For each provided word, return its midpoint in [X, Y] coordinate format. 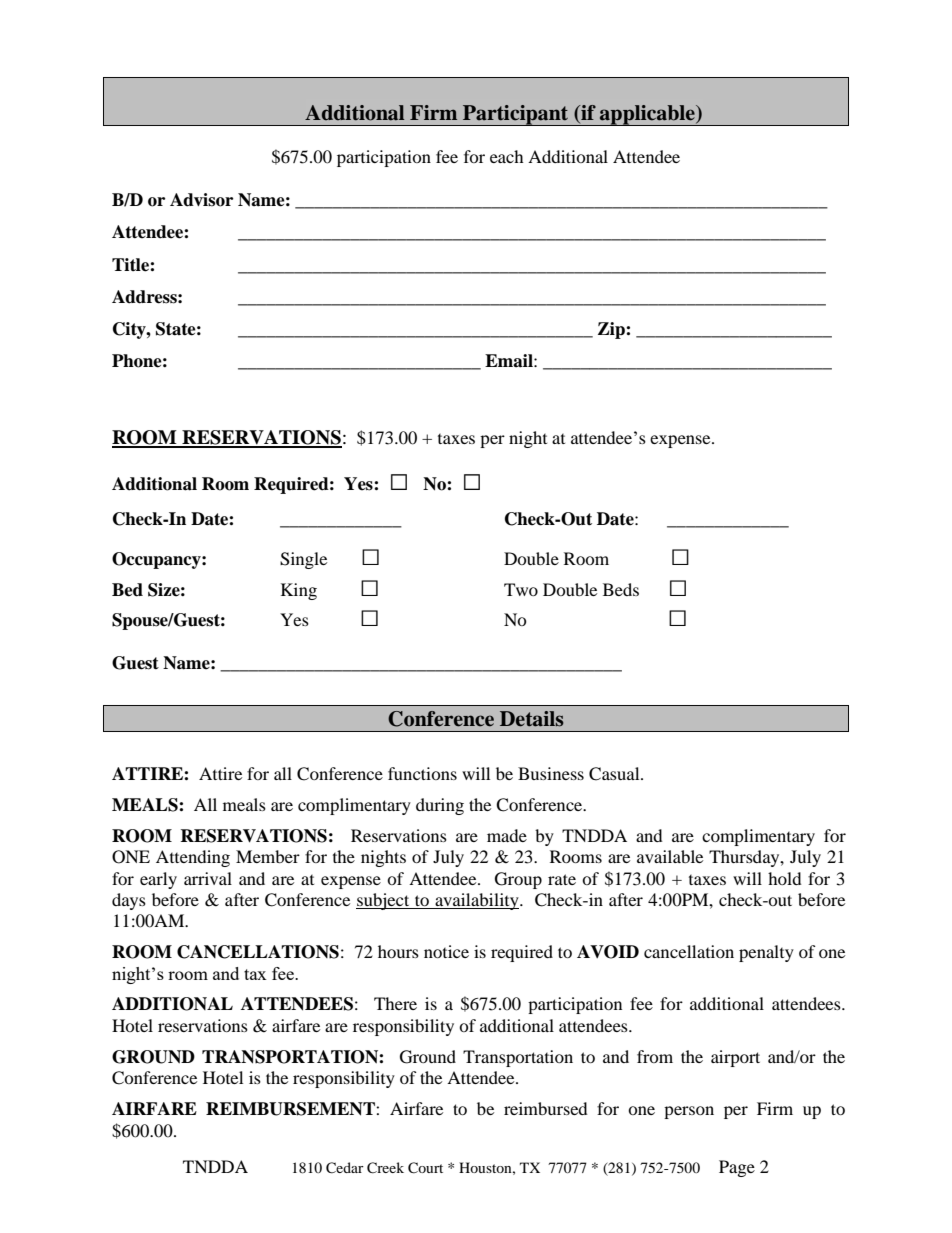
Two [521, 589]
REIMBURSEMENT [291, 1109]
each [507, 156]
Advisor [201, 200]
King [299, 591]
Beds [621, 589]
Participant [516, 115]
